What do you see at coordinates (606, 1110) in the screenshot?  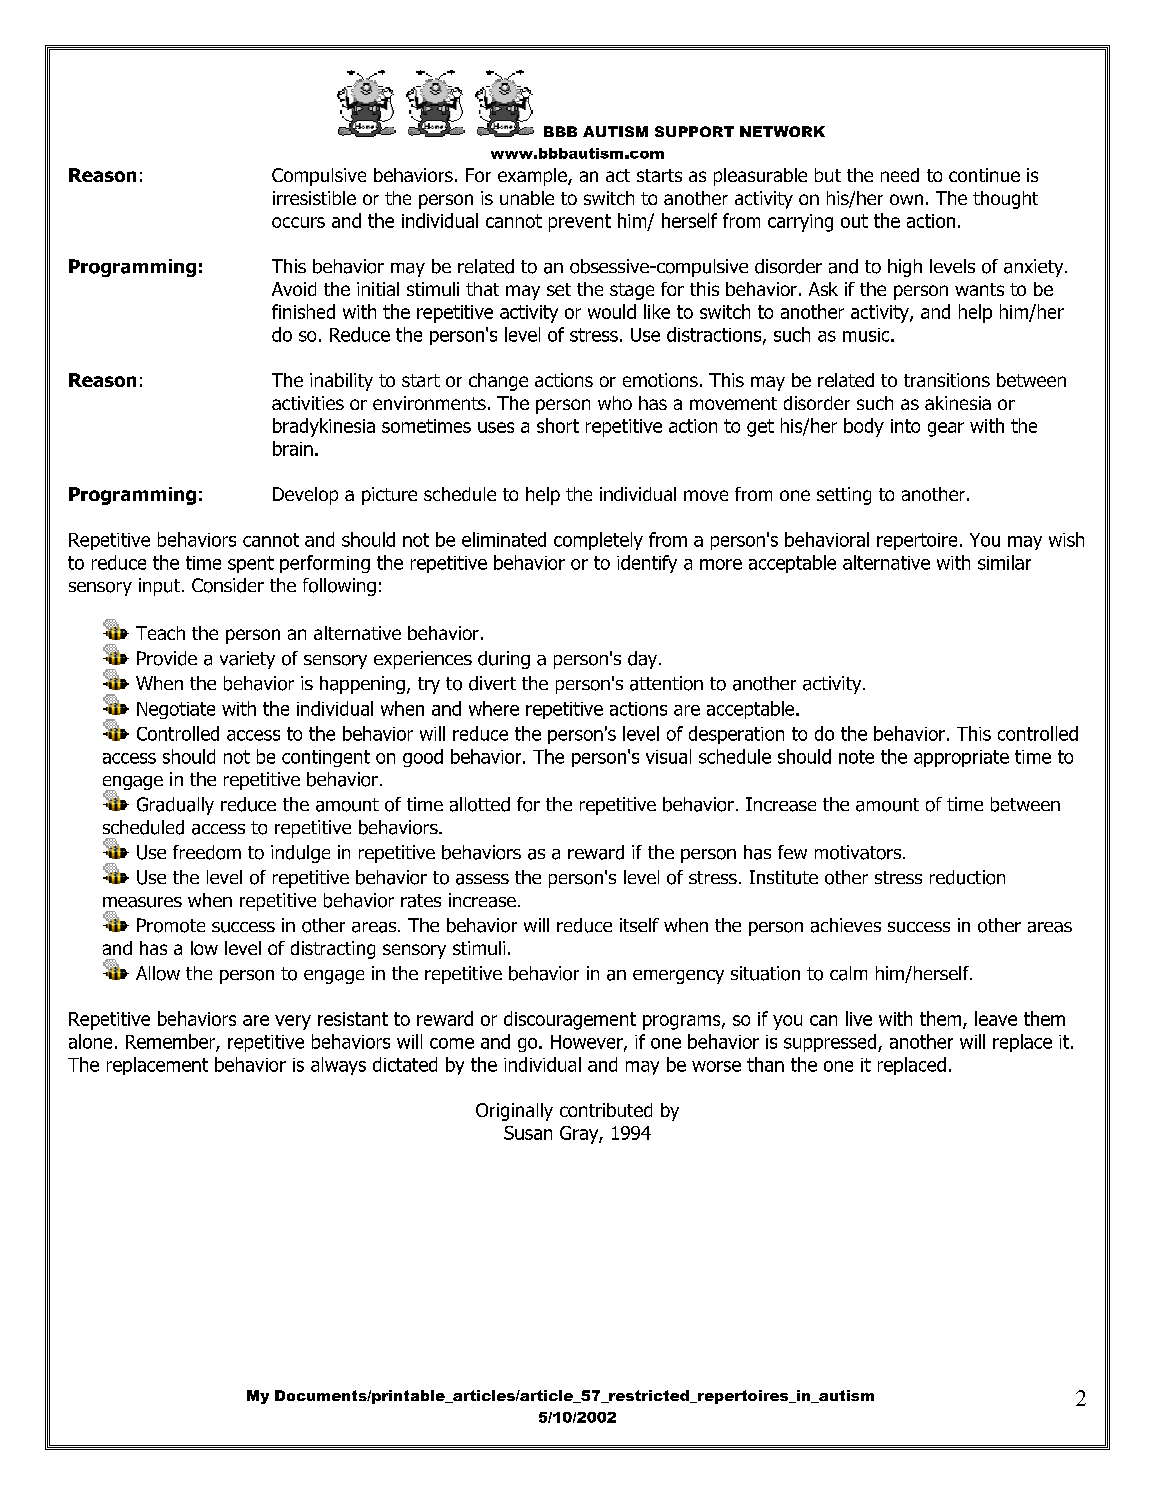 I see `contributed` at bounding box center [606, 1110].
